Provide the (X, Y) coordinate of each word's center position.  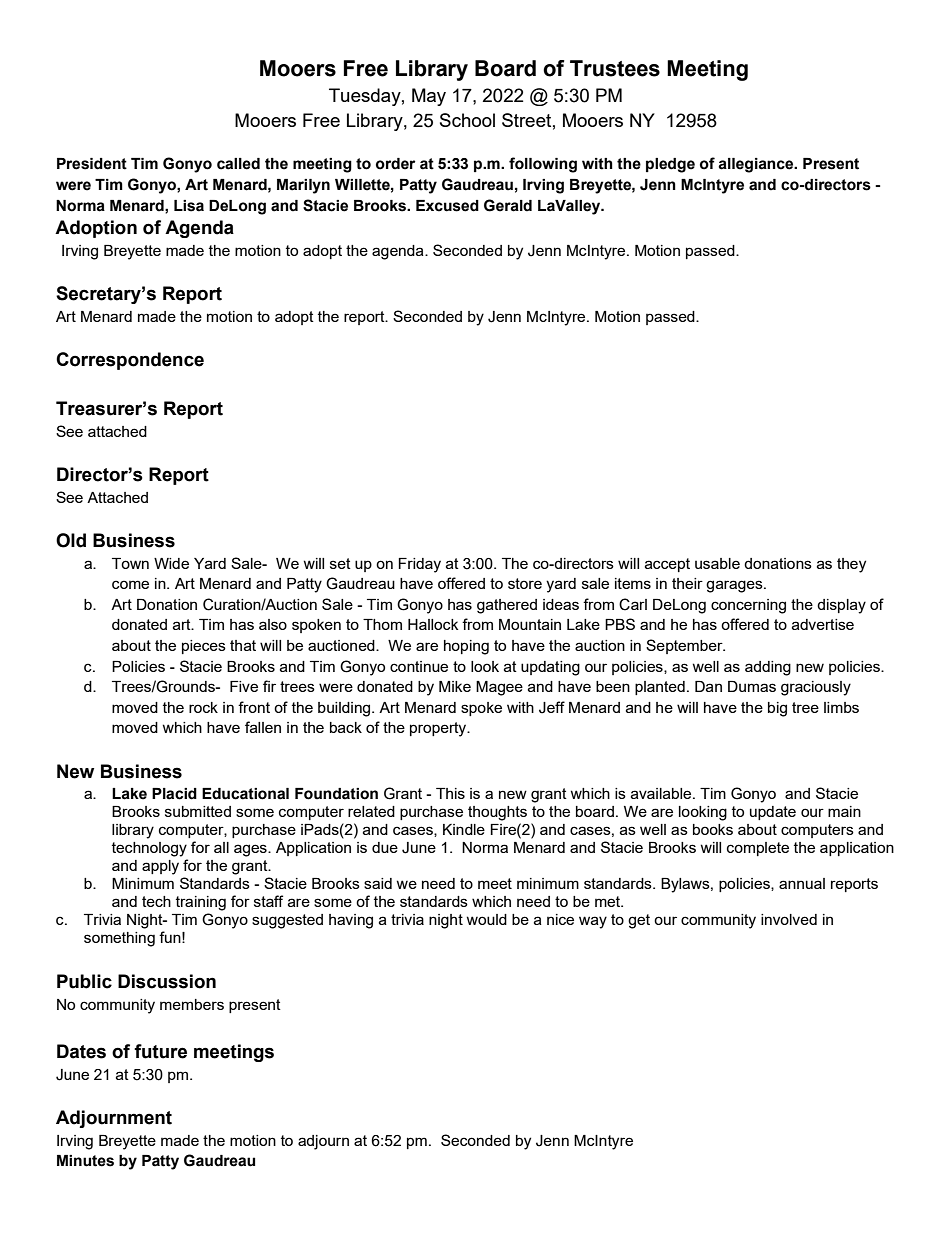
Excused (447, 206)
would (486, 919)
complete (758, 849)
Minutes (85, 1161)
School (467, 120)
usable (717, 563)
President (92, 164)
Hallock (433, 624)
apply (160, 867)
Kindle (464, 829)
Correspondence (130, 361)
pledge (670, 165)
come (130, 584)
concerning (748, 606)
